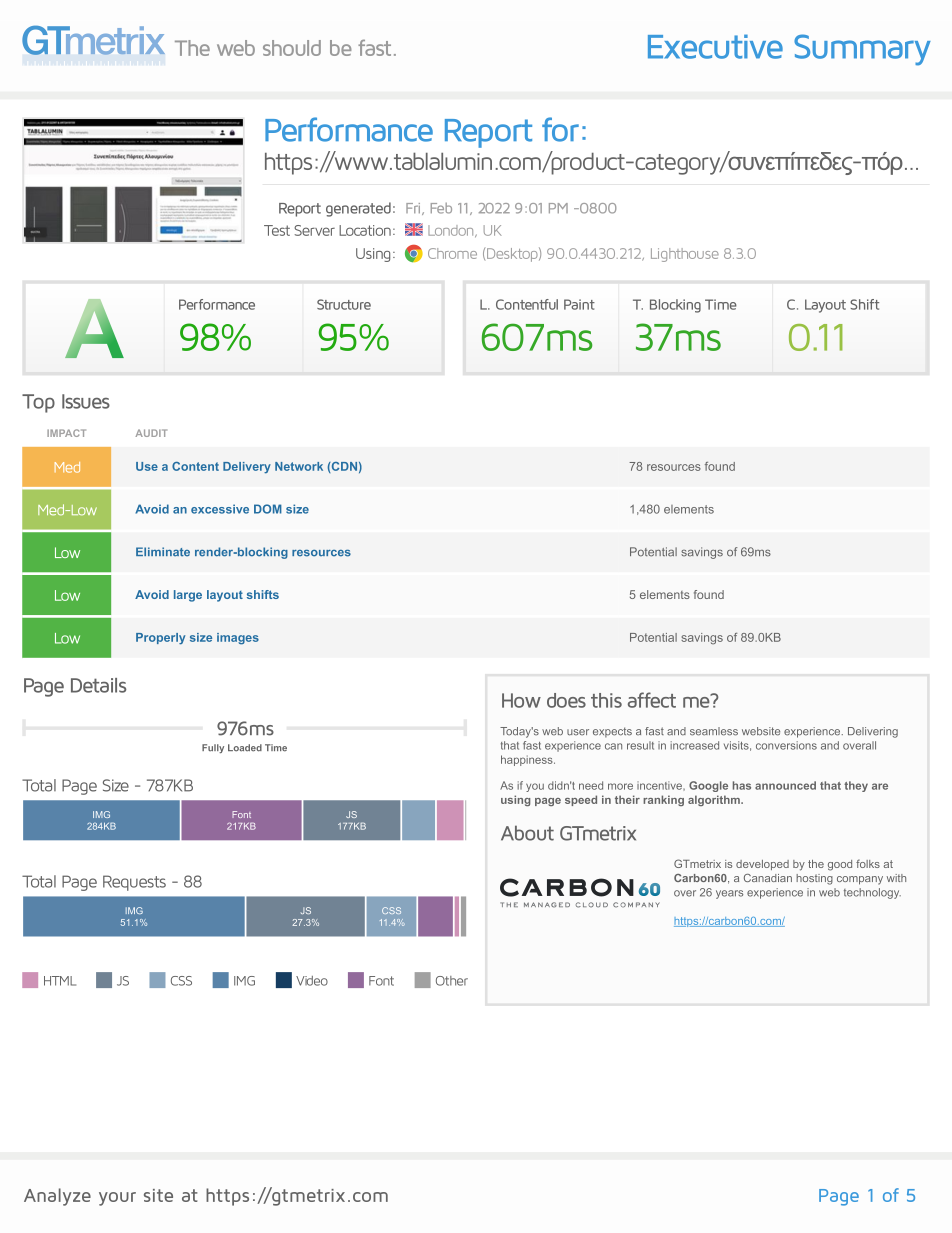  I want to click on Other, so click(452, 981).
